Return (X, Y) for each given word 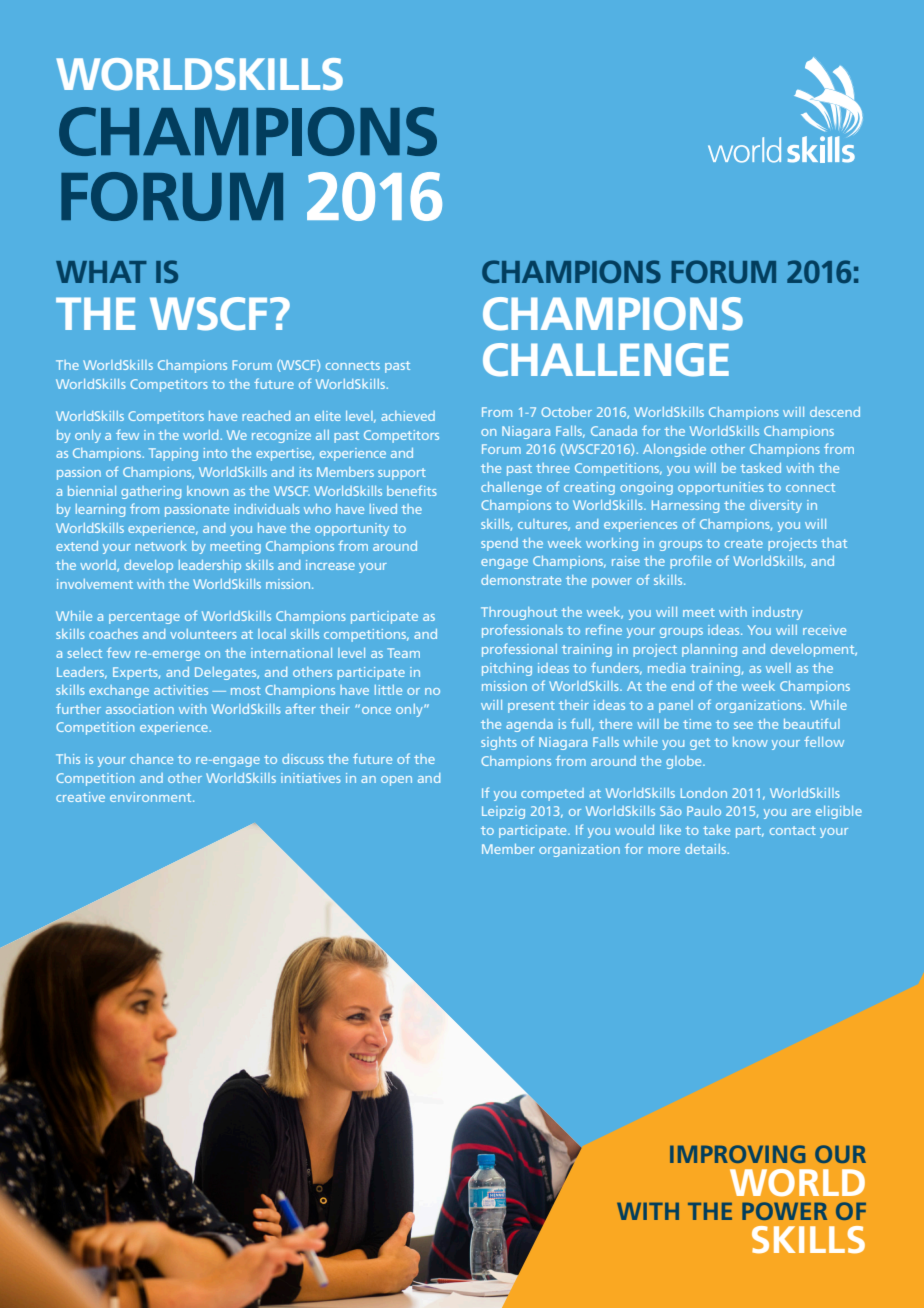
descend (835, 412)
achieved (408, 416)
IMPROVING (737, 1154)
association (140, 709)
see (743, 725)
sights (499, 743)
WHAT (101, 272)
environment (152, 797)
